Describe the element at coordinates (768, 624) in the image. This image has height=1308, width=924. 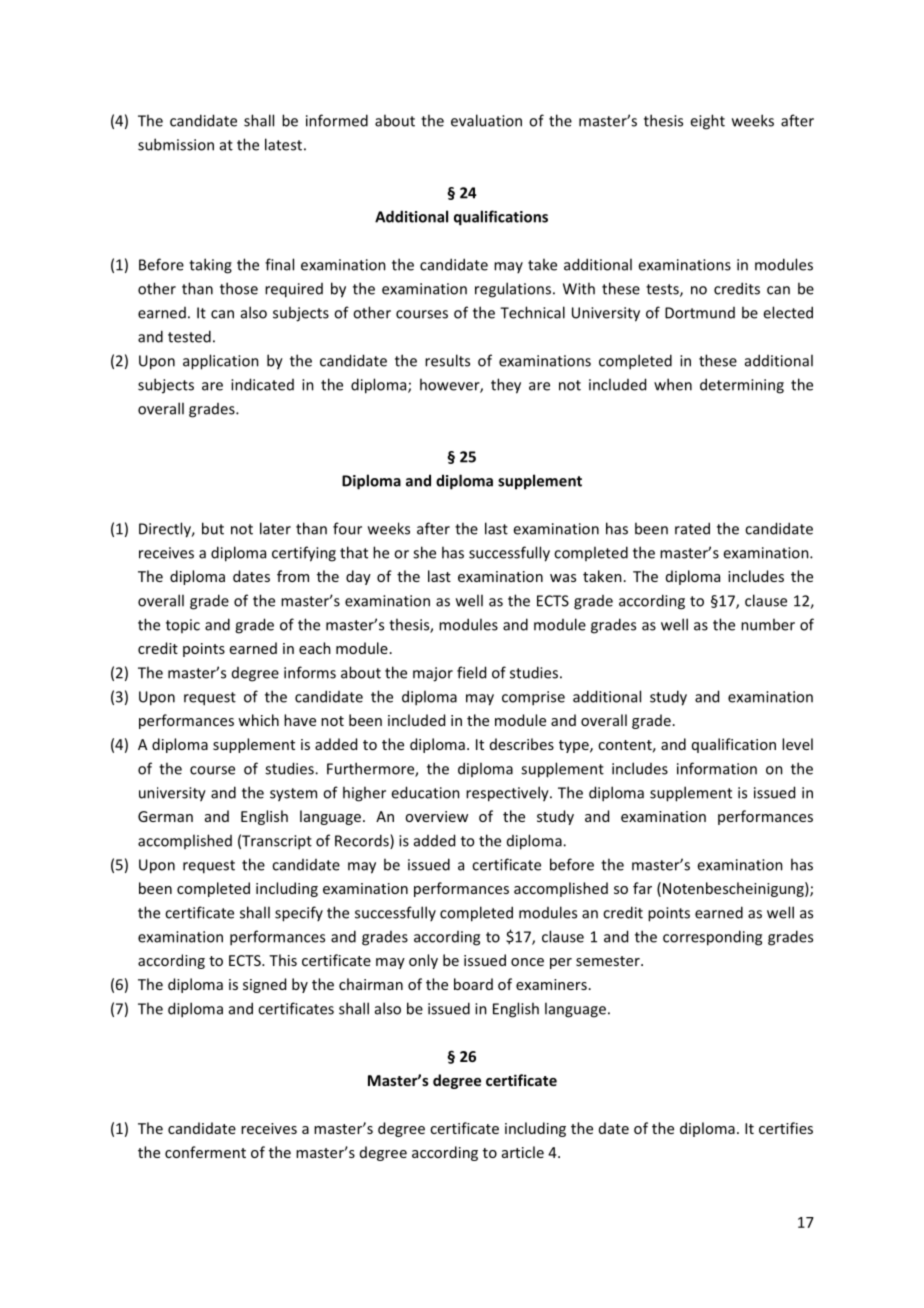
I see `number` at that location.
